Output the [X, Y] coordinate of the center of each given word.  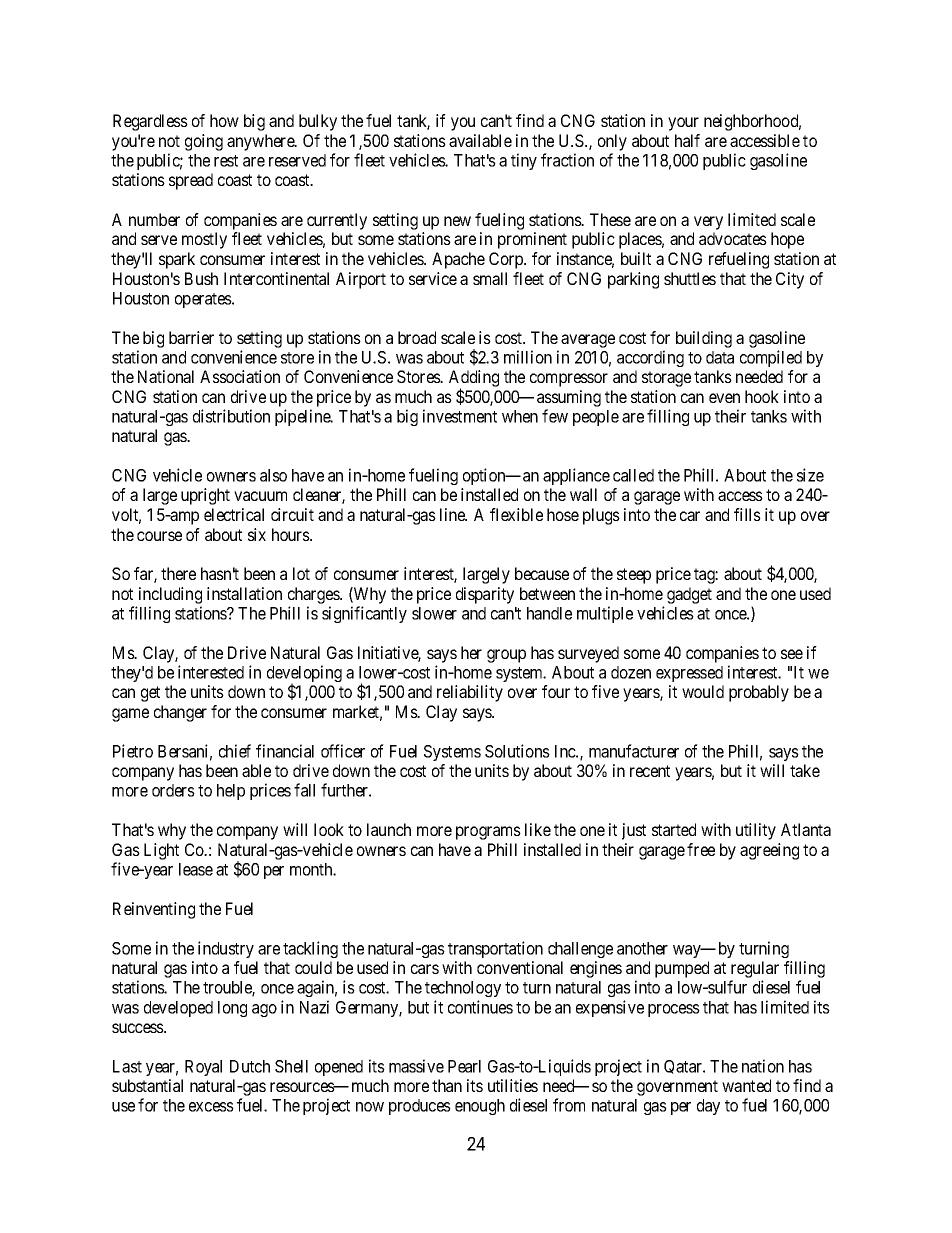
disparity [485, 595]
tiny [524, 161]
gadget [689, 595]
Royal [203, 1068]
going [204, 142]
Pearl [464, 1066]
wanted [746, 1085]
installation [244, 593]
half [687, 140]
